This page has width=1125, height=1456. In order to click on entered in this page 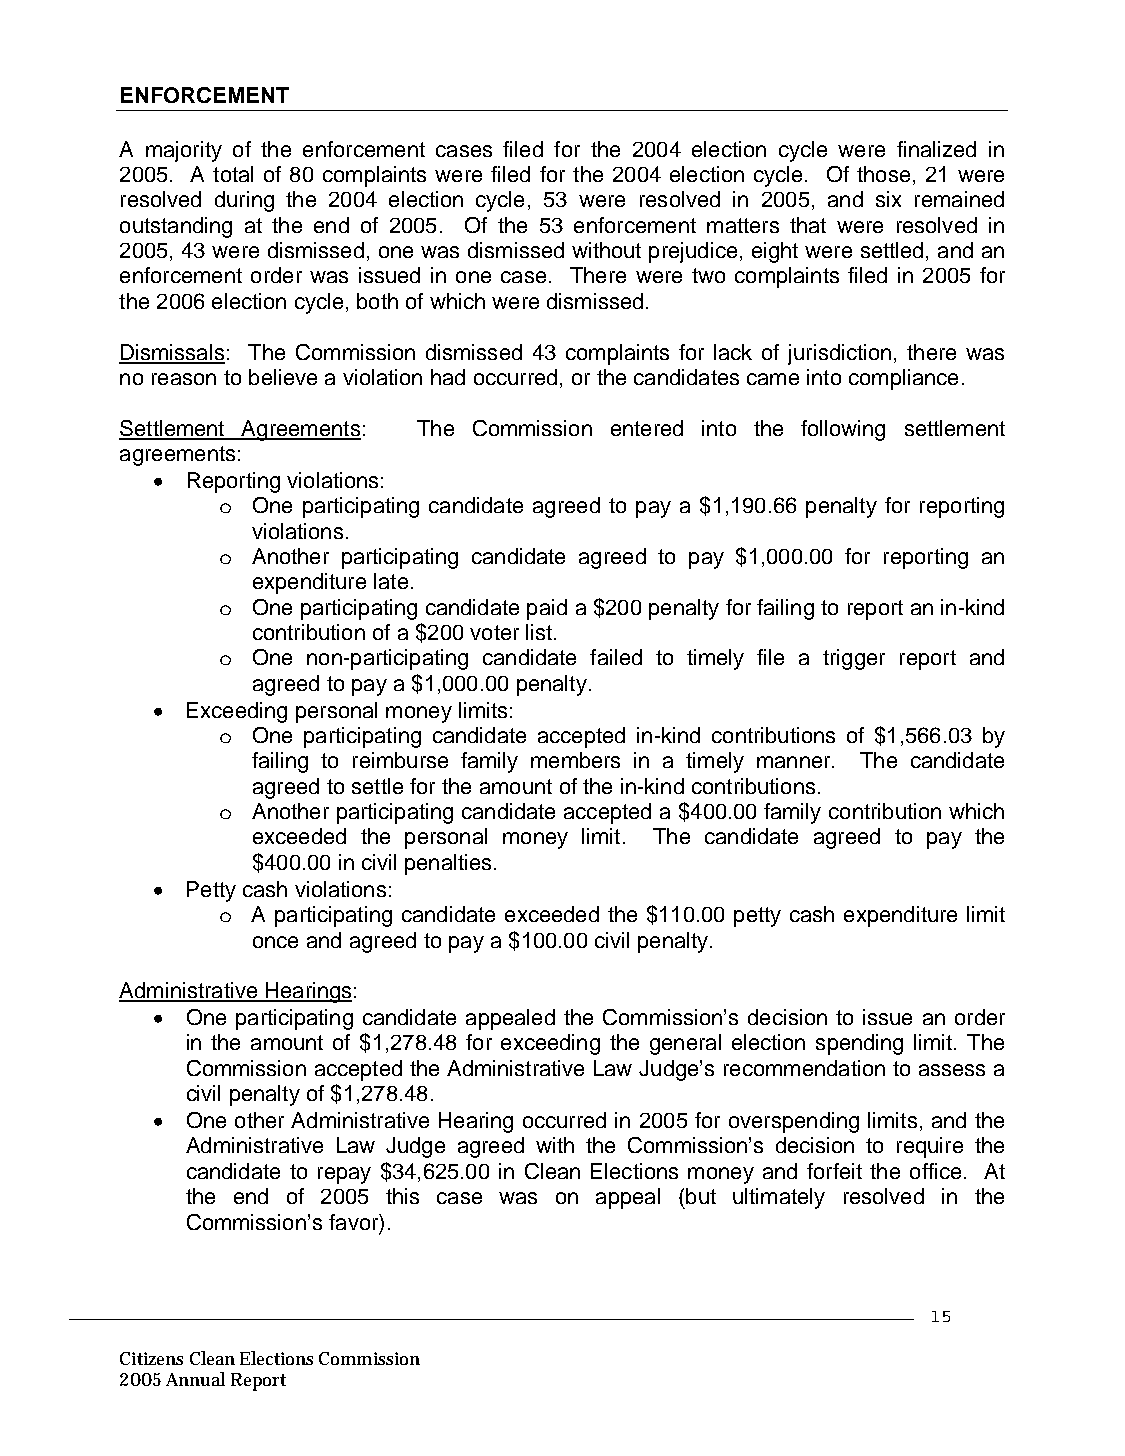, I will do `click(647, 428)`.
